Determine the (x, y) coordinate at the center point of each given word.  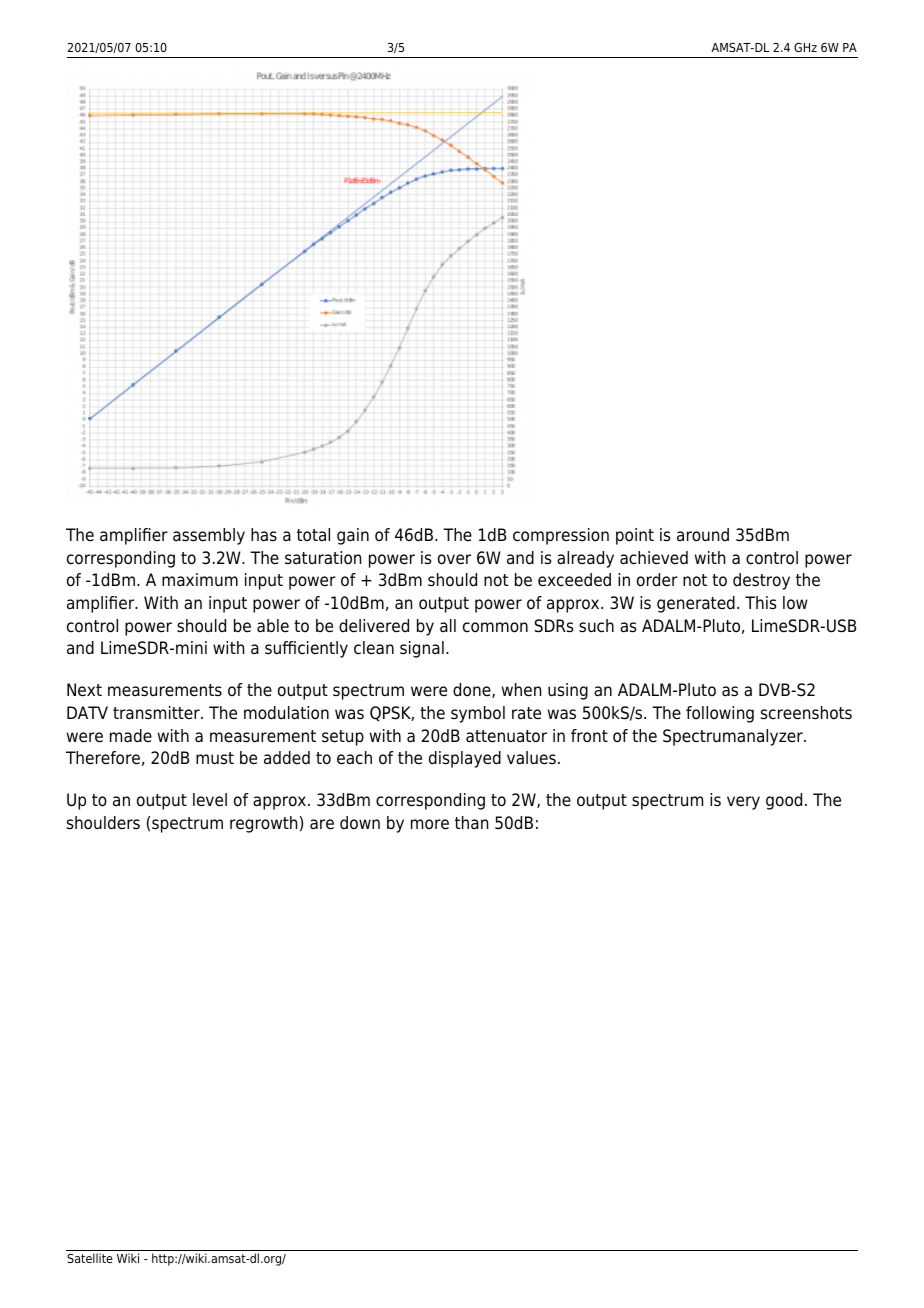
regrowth (263, 824)
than (471, 822)
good (784, 801)
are (322, 824)
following (720, 714)
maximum (200, 580)
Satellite (90, 1258)
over (454, 559)
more (430, 824)
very (743, 803)
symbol (478, 714)
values (531, 758)
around (703, 535)
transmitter (157, 713)
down (360, 823)
